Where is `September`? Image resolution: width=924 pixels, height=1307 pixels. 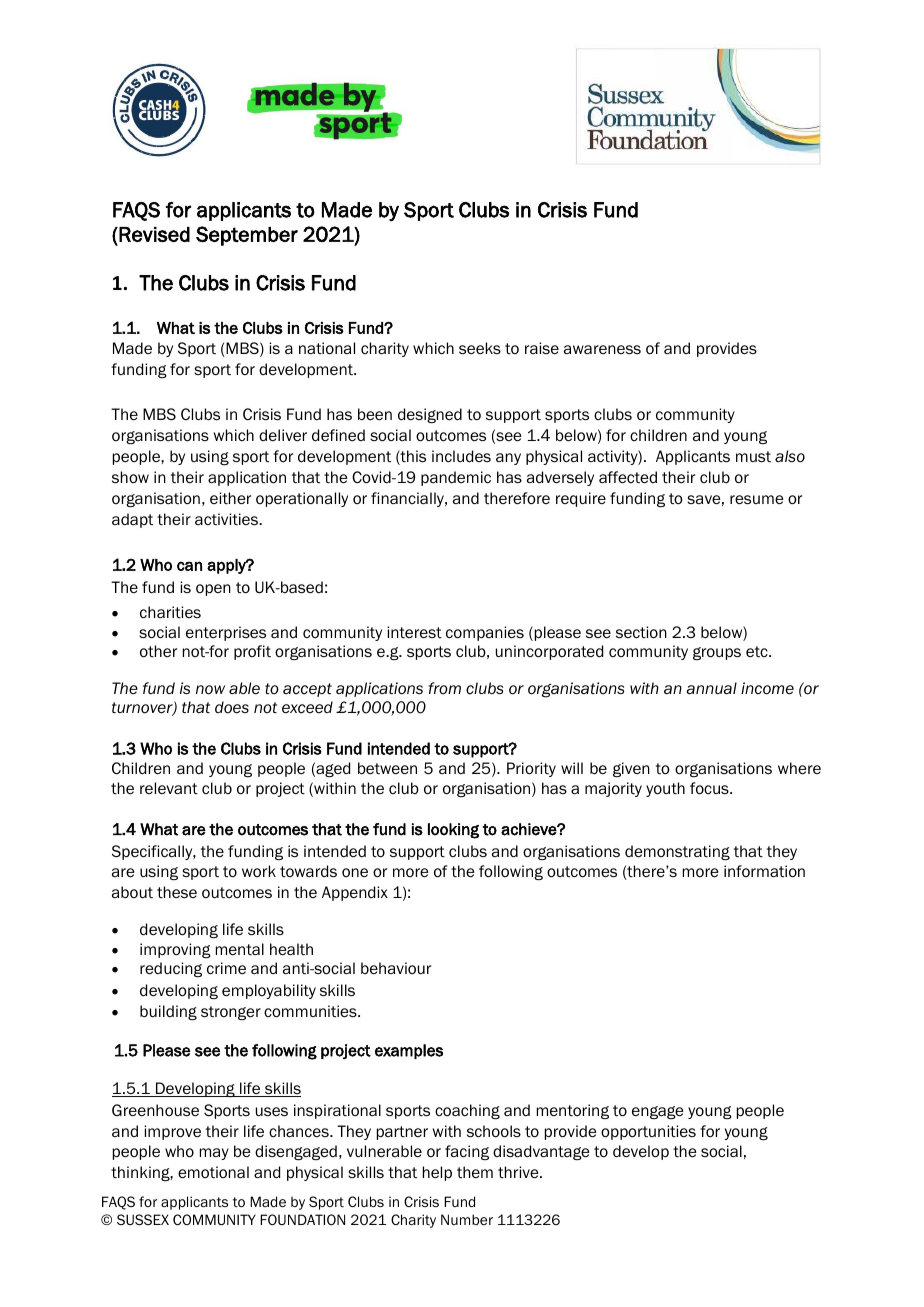
September is located at coordinates (247, 236).
